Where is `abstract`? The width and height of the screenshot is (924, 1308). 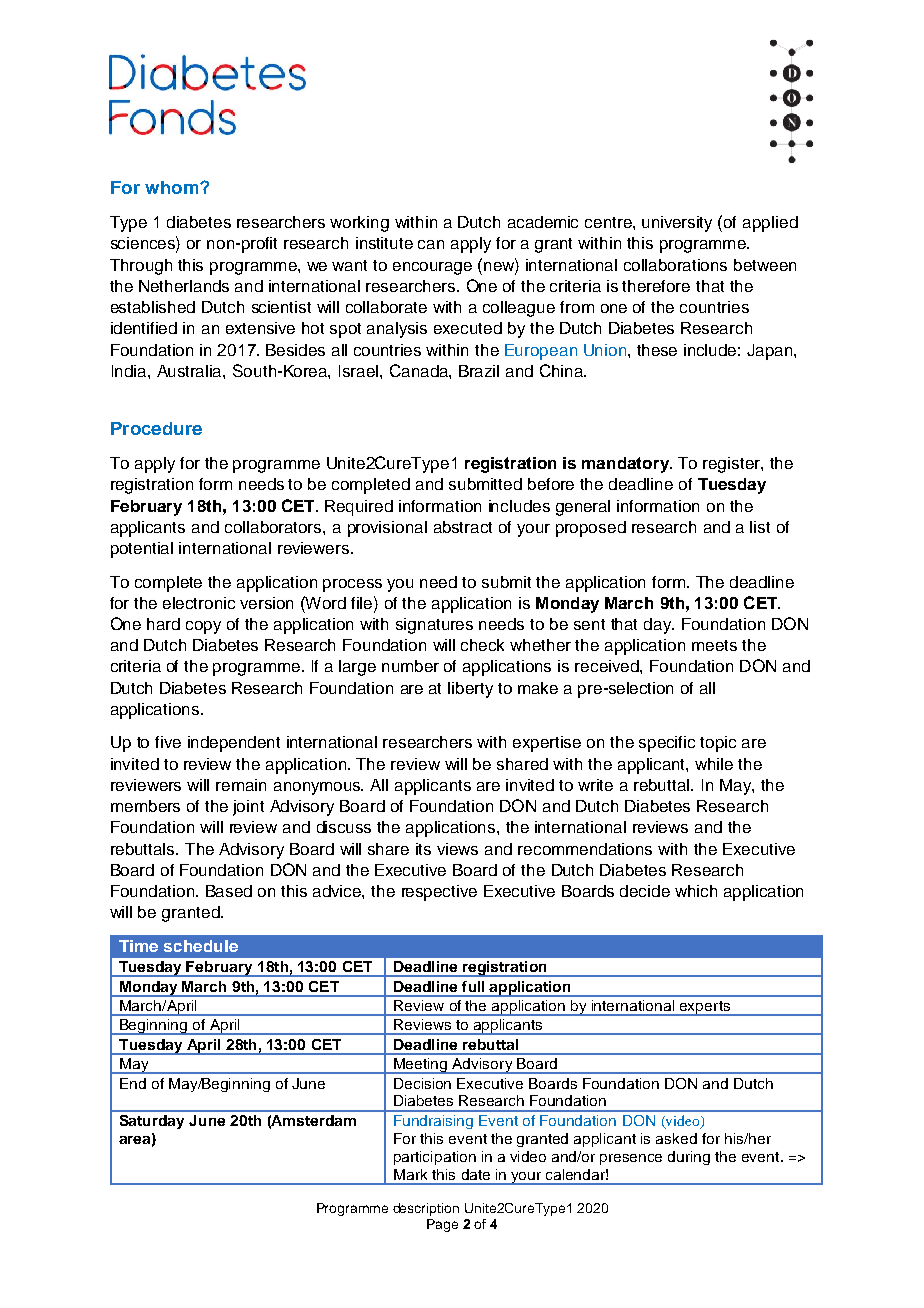
abstract is located at coordinates (463, 527).
